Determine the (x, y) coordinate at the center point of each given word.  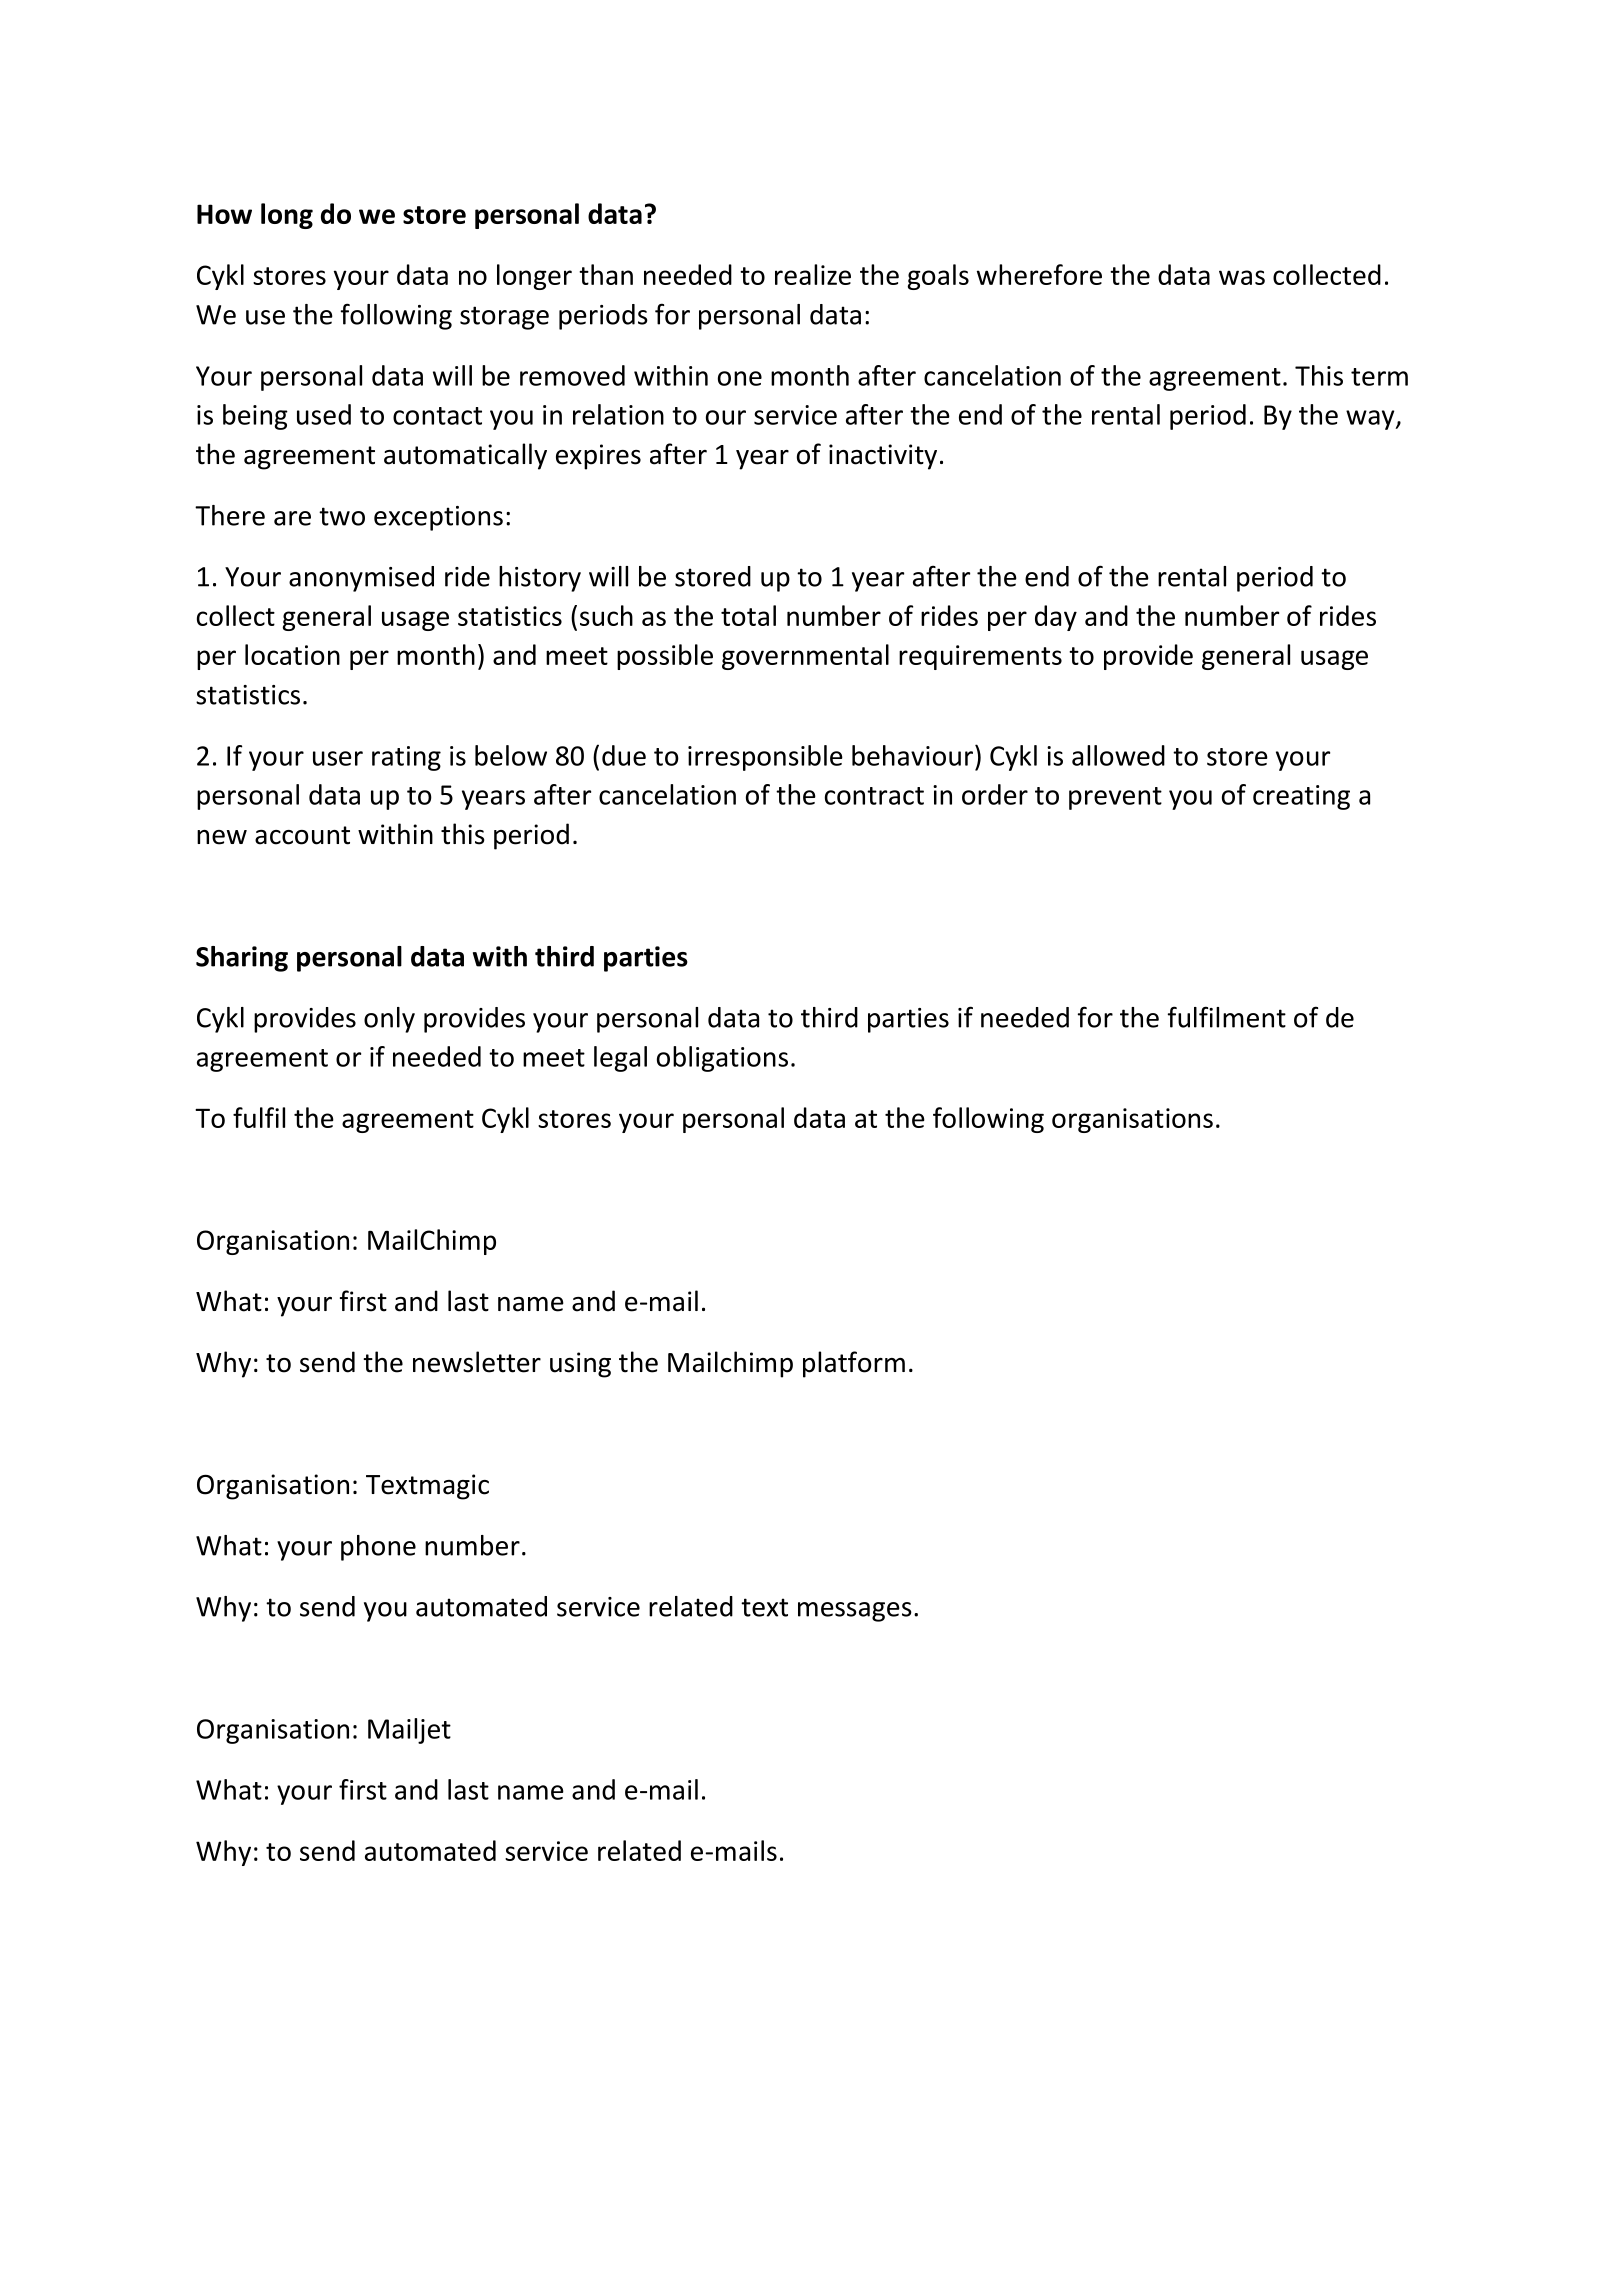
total (748, 615)
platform (854, 1364)
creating (1301, 797)
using (580, 1365)
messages (855, 1612)
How (224, 214)
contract (874, 796)
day (1056, 618)
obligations (722, 1059)
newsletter (477, 1362)
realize (813, 274)
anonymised (361, 579)
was (1242, 277)
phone (378, 1548)
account (302, 835)
